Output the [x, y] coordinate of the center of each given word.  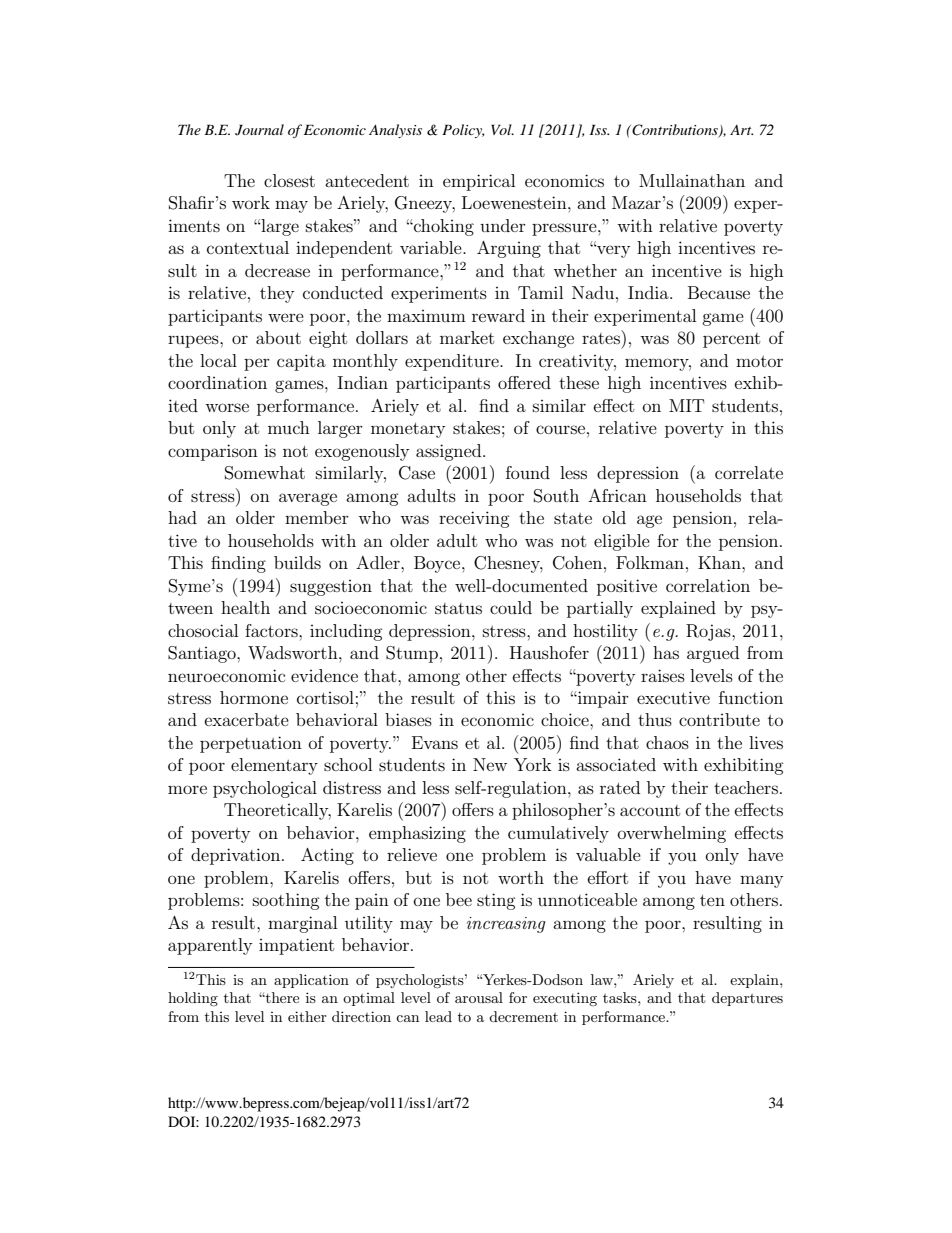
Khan [720, 562]
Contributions [675, 130]
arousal [479, 997]
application [311, 981]
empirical [479, 182]
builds [297, 562]
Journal [259, 130]
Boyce [438, 564]
